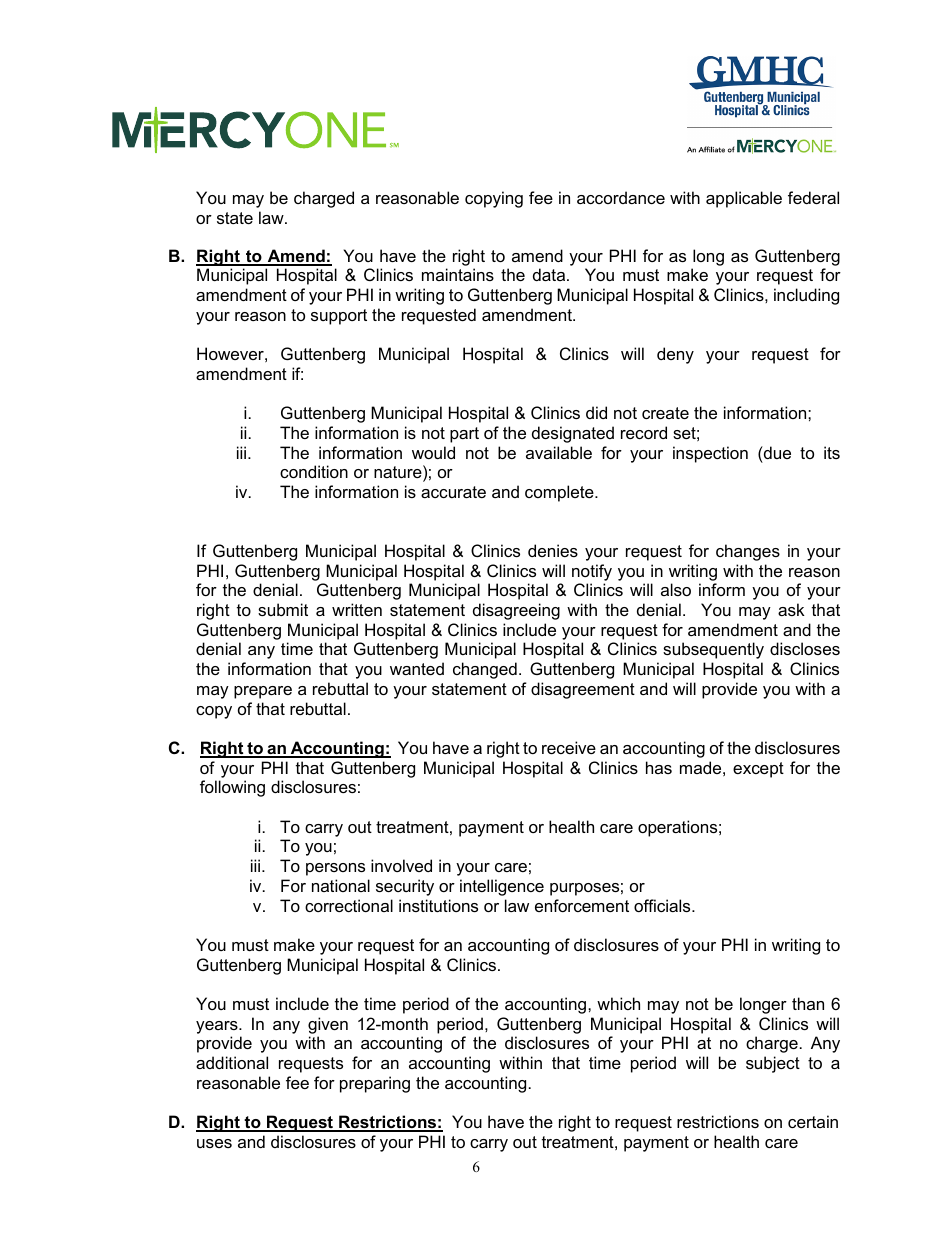 Image resolution: width=952 pixels, height=1233 pixels. I want to click on subsequently, so click(713, 650).
